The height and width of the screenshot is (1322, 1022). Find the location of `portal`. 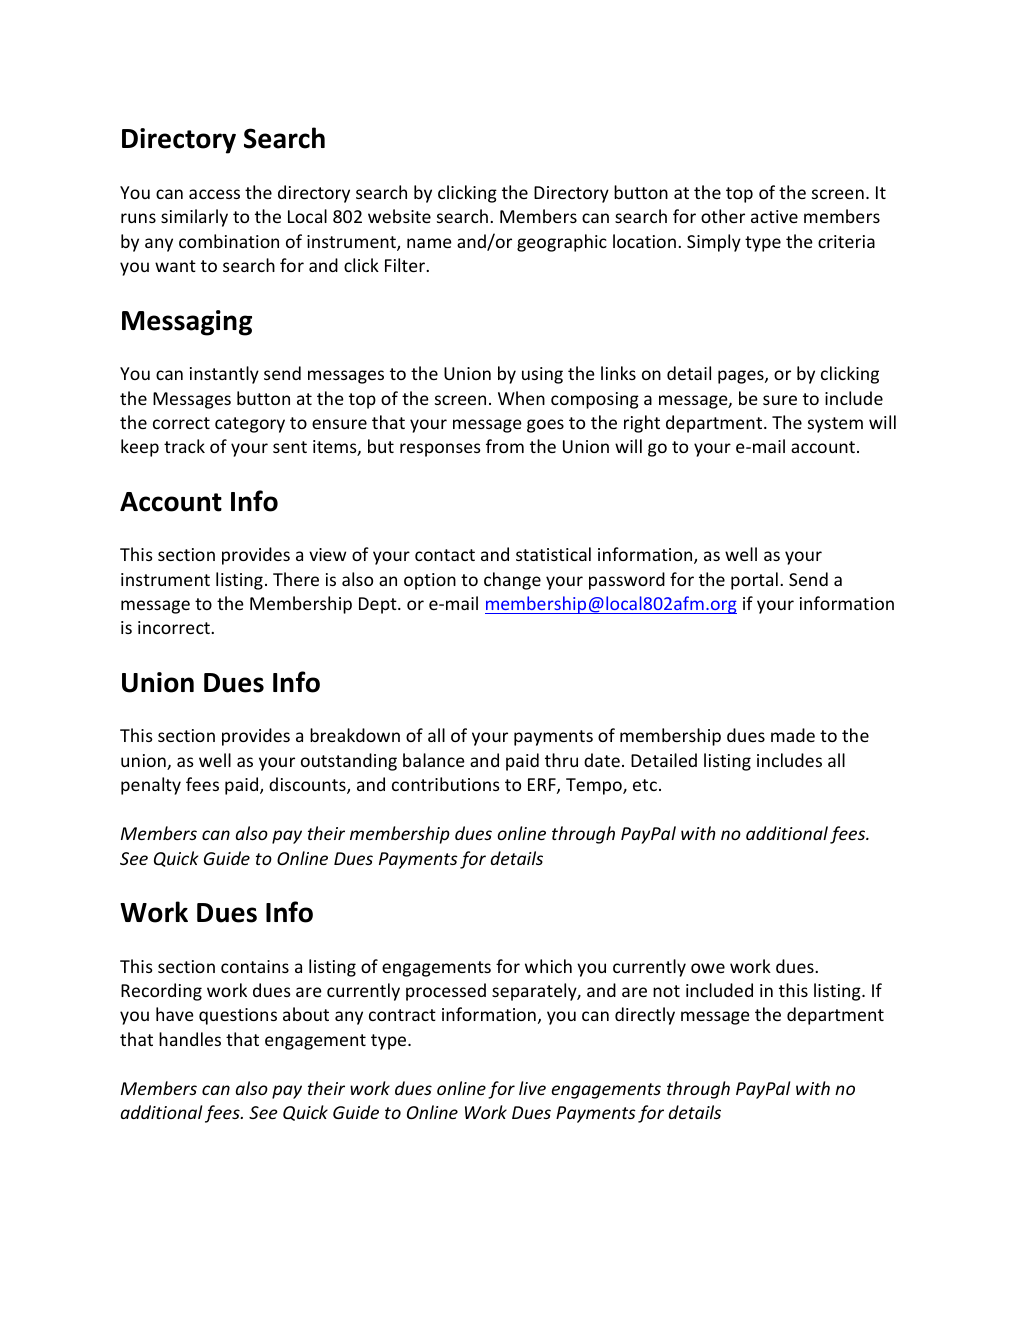

portal is located at coordinates (754, 581).
